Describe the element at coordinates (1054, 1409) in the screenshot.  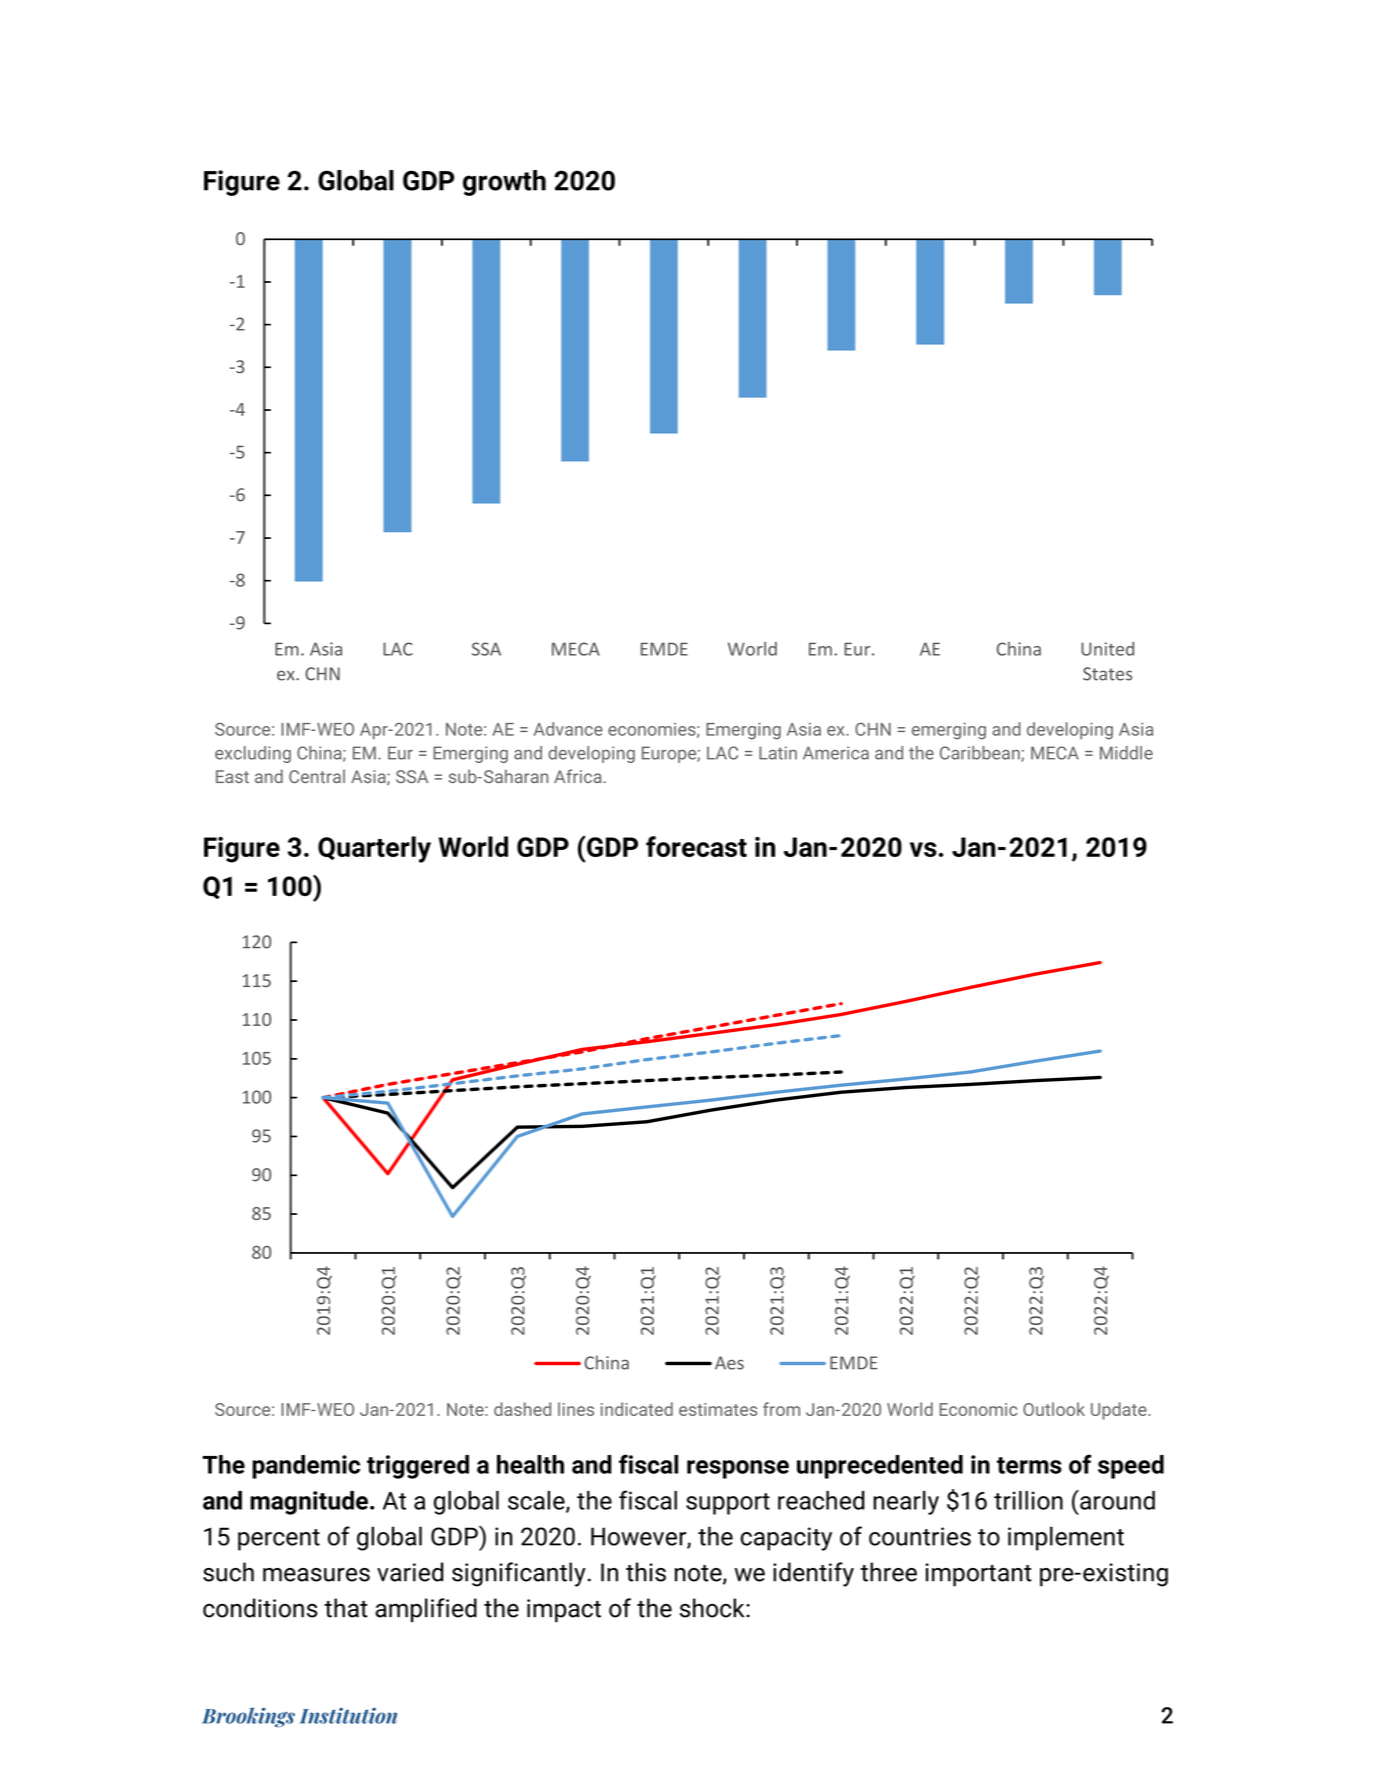
I see `Outlook` at that location.
